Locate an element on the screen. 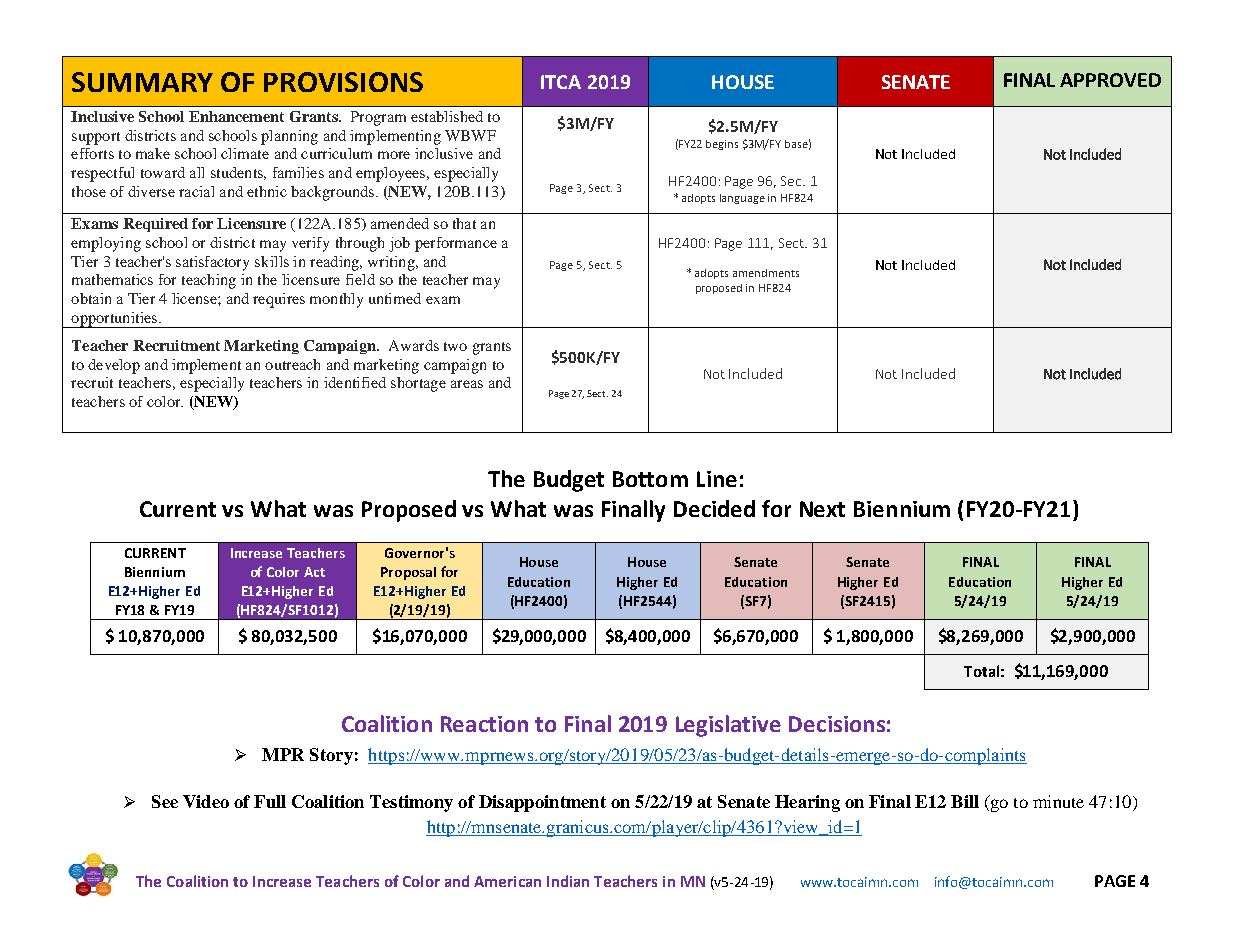 This screenshot has width=1233, height=952. Enhancement is located at coordinates (236, 116).
